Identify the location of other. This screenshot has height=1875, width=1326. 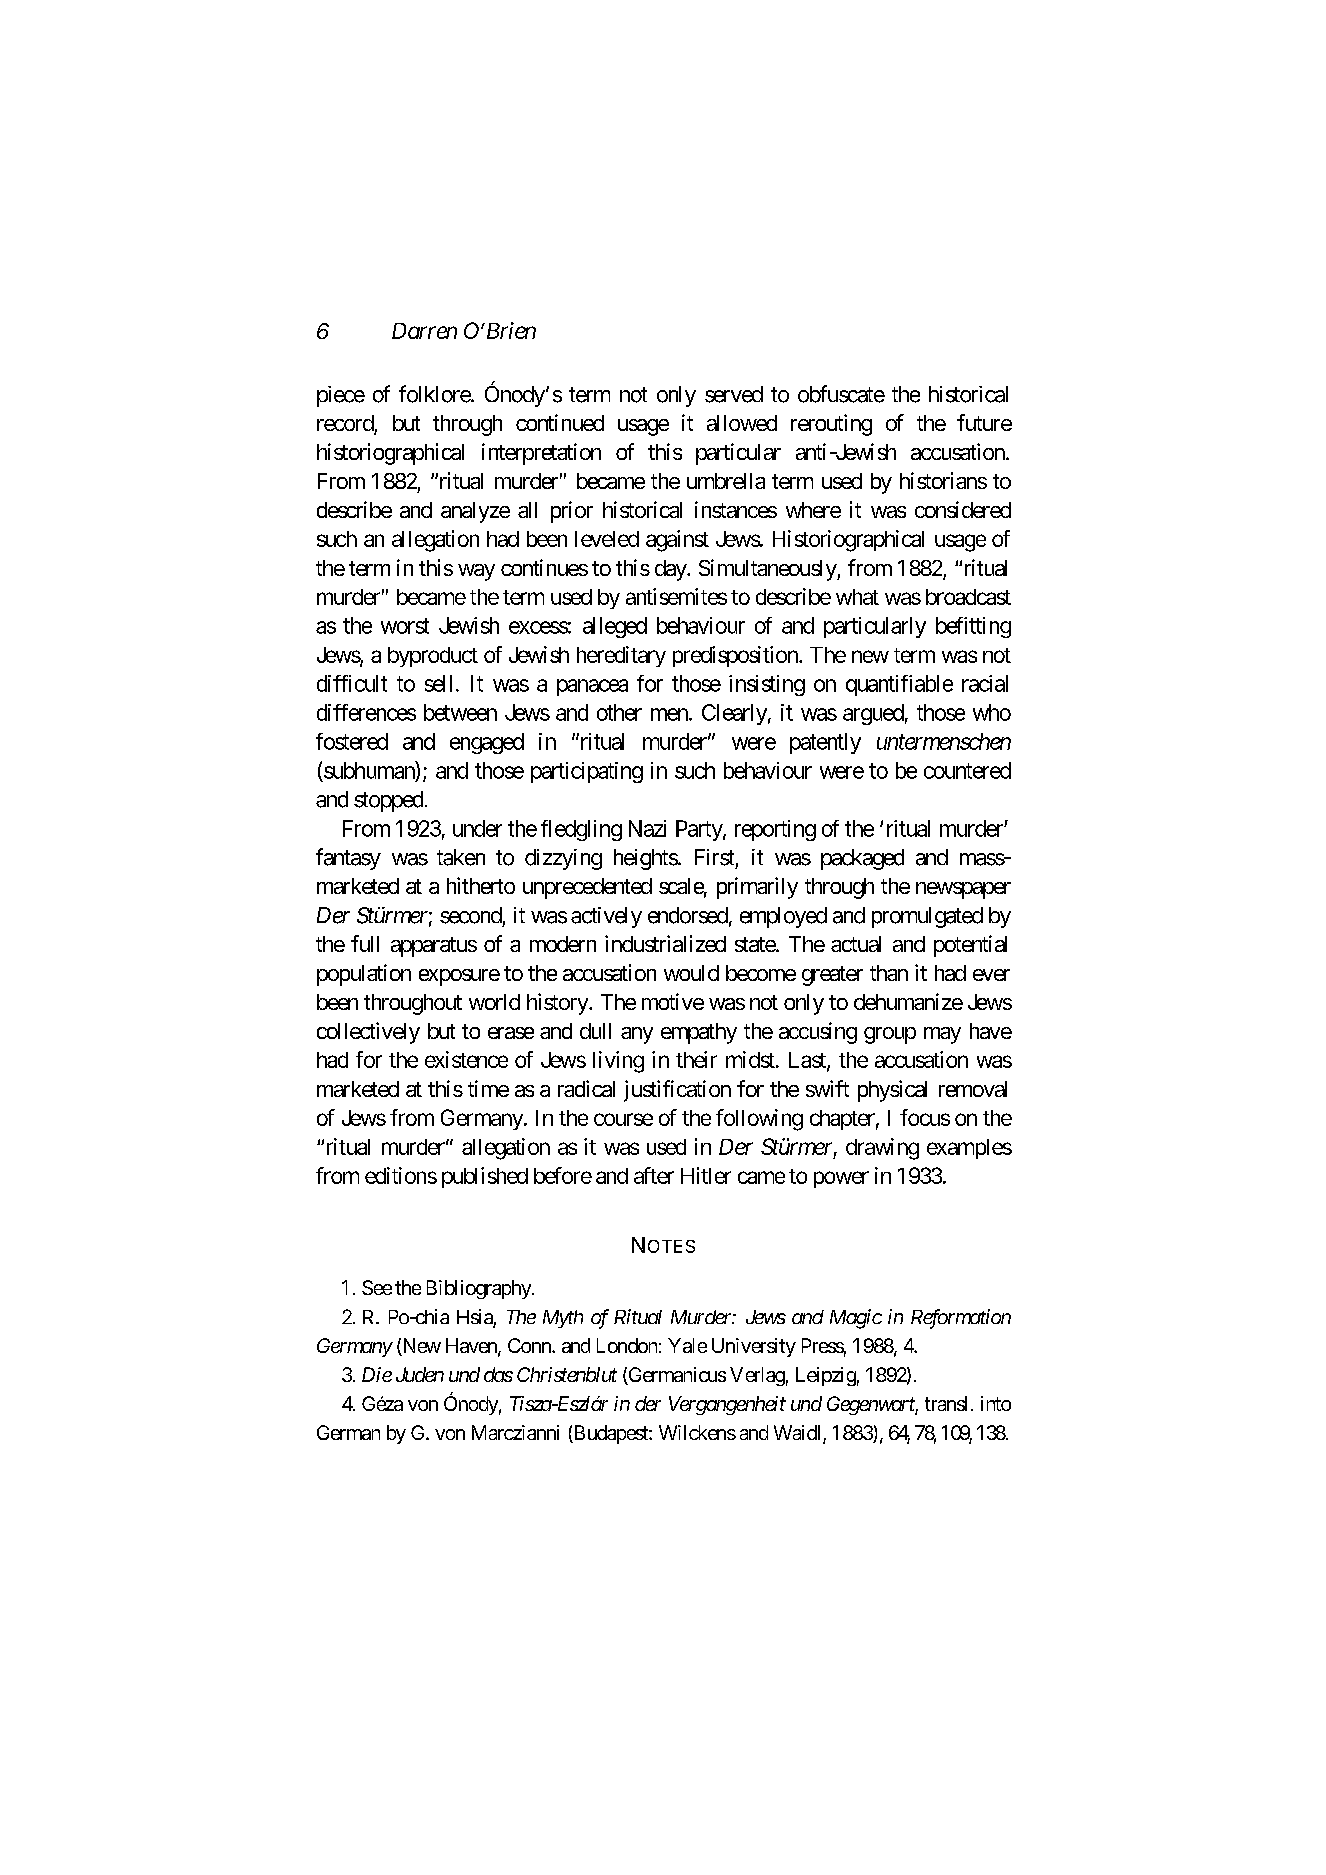
(619, 712).
